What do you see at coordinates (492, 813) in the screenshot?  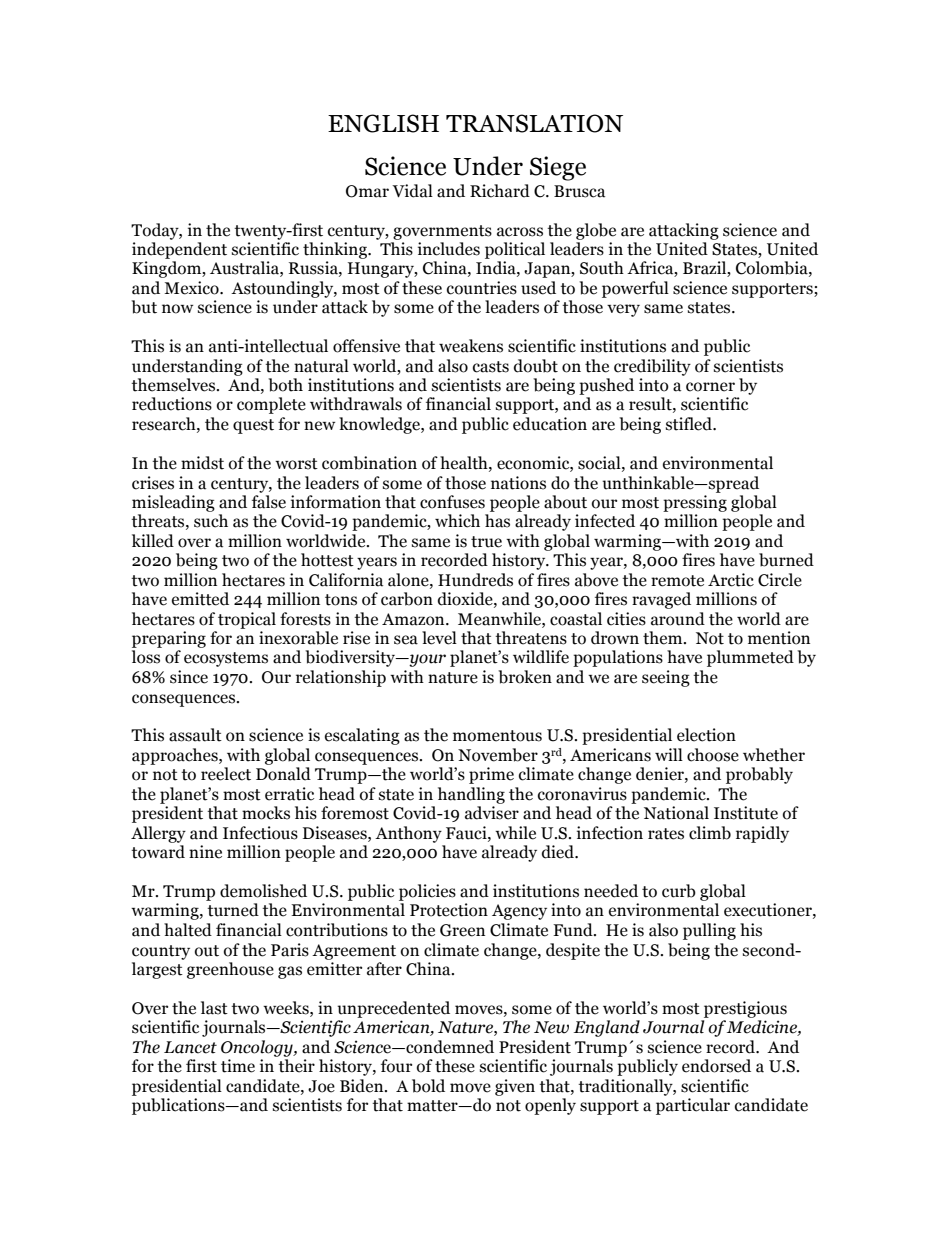 I see `adviser` at bounding box center [492, 813].
